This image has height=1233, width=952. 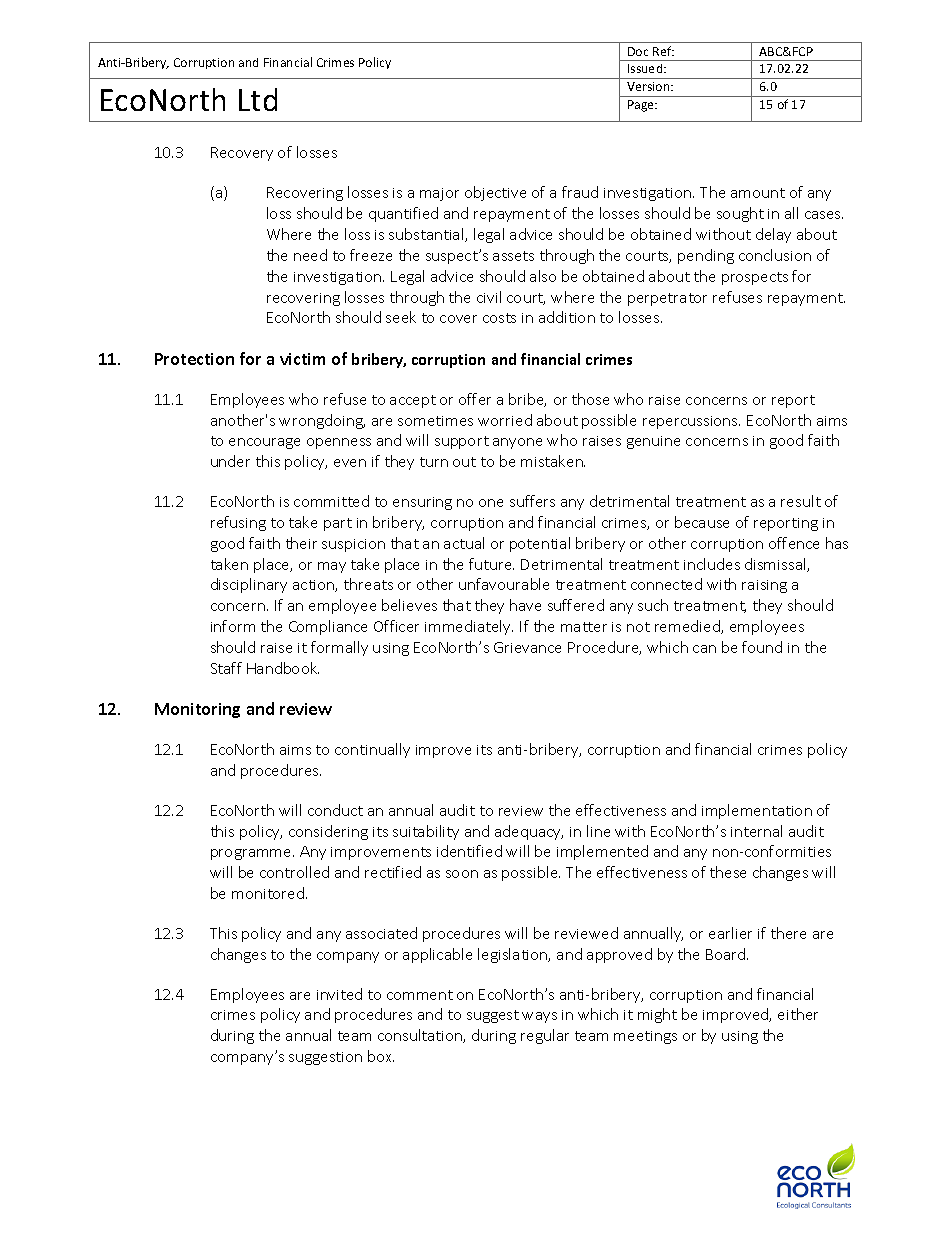 What do you see at coordinates (539, 1017) in the image?
I see `ways` at bounding box center [539, 1017].
